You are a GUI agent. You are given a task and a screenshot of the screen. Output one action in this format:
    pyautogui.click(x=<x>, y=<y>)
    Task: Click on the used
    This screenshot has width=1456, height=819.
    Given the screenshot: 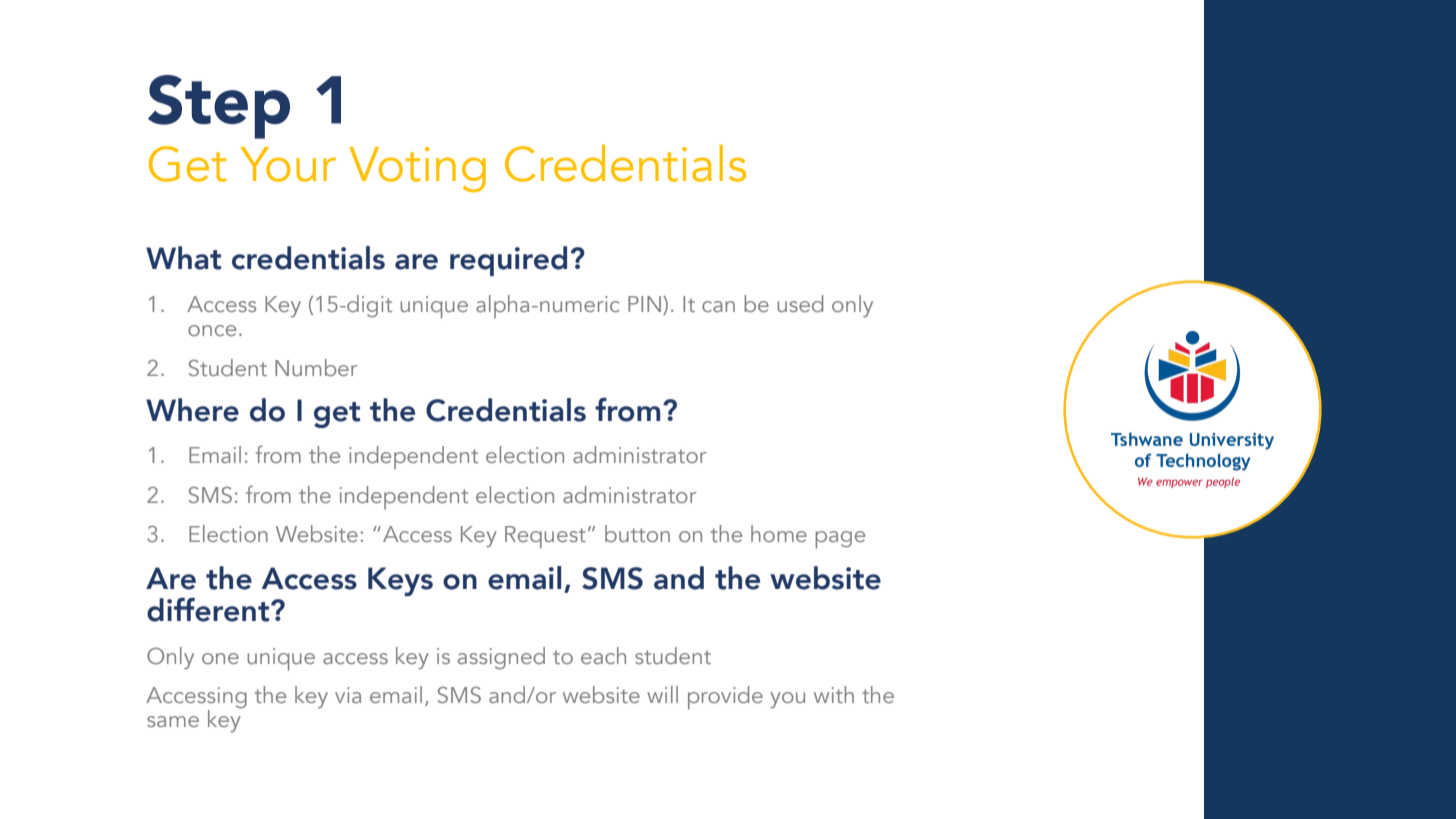 What is the action you would take?
    pyautogui.click(x=800, y=303)
